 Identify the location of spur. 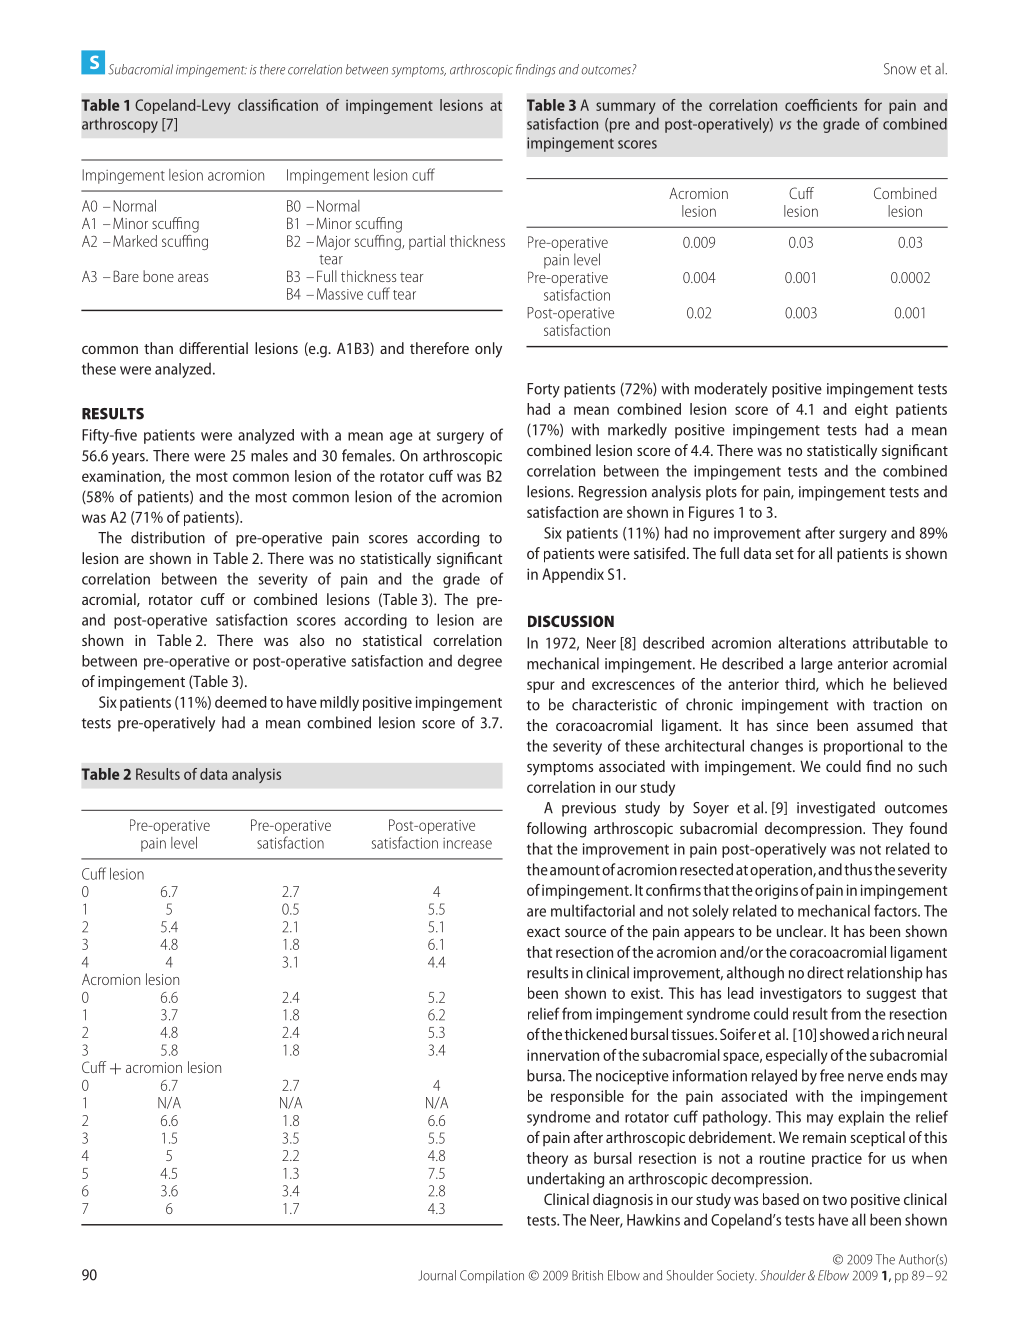
(541, 687).
